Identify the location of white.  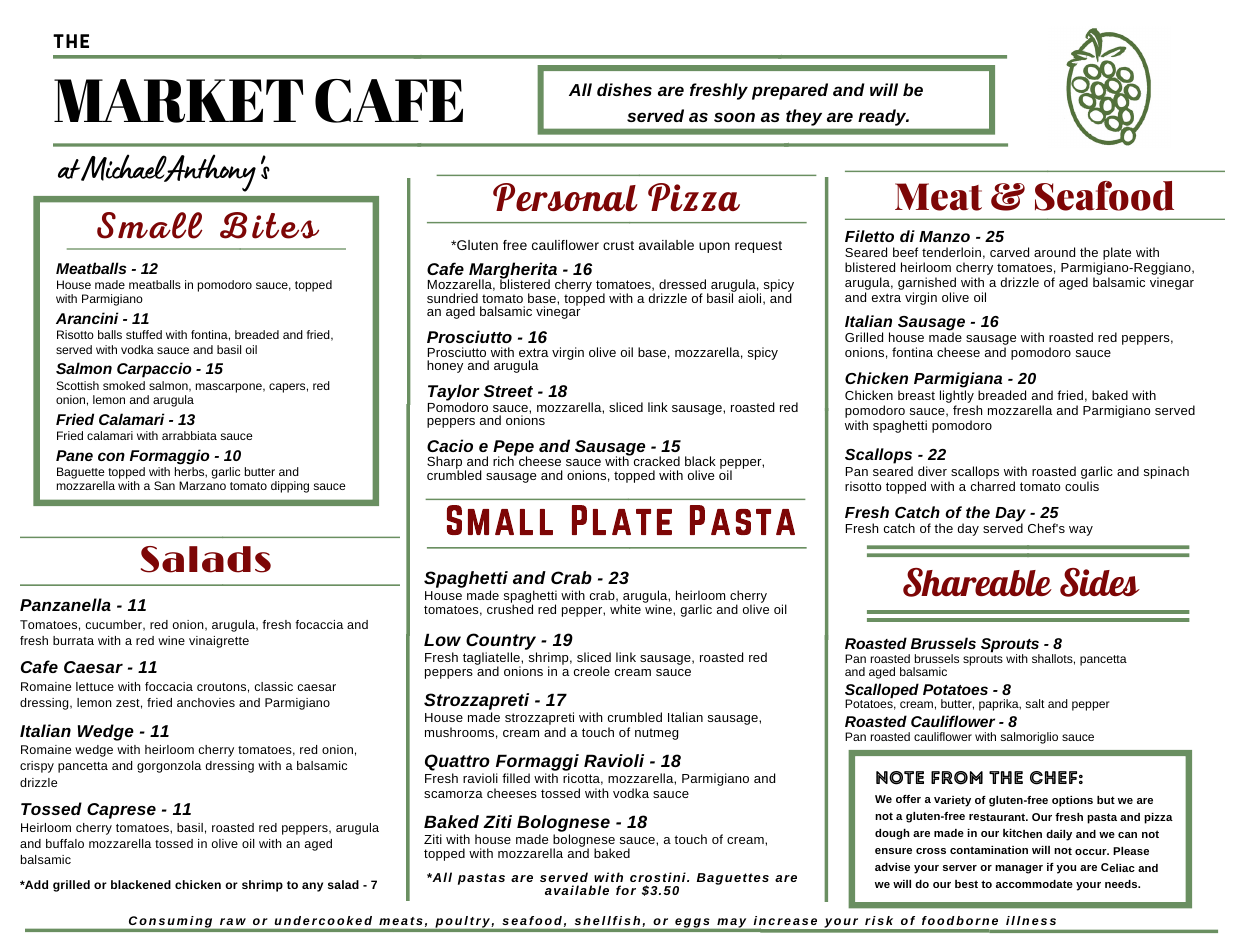
(625, 609).
